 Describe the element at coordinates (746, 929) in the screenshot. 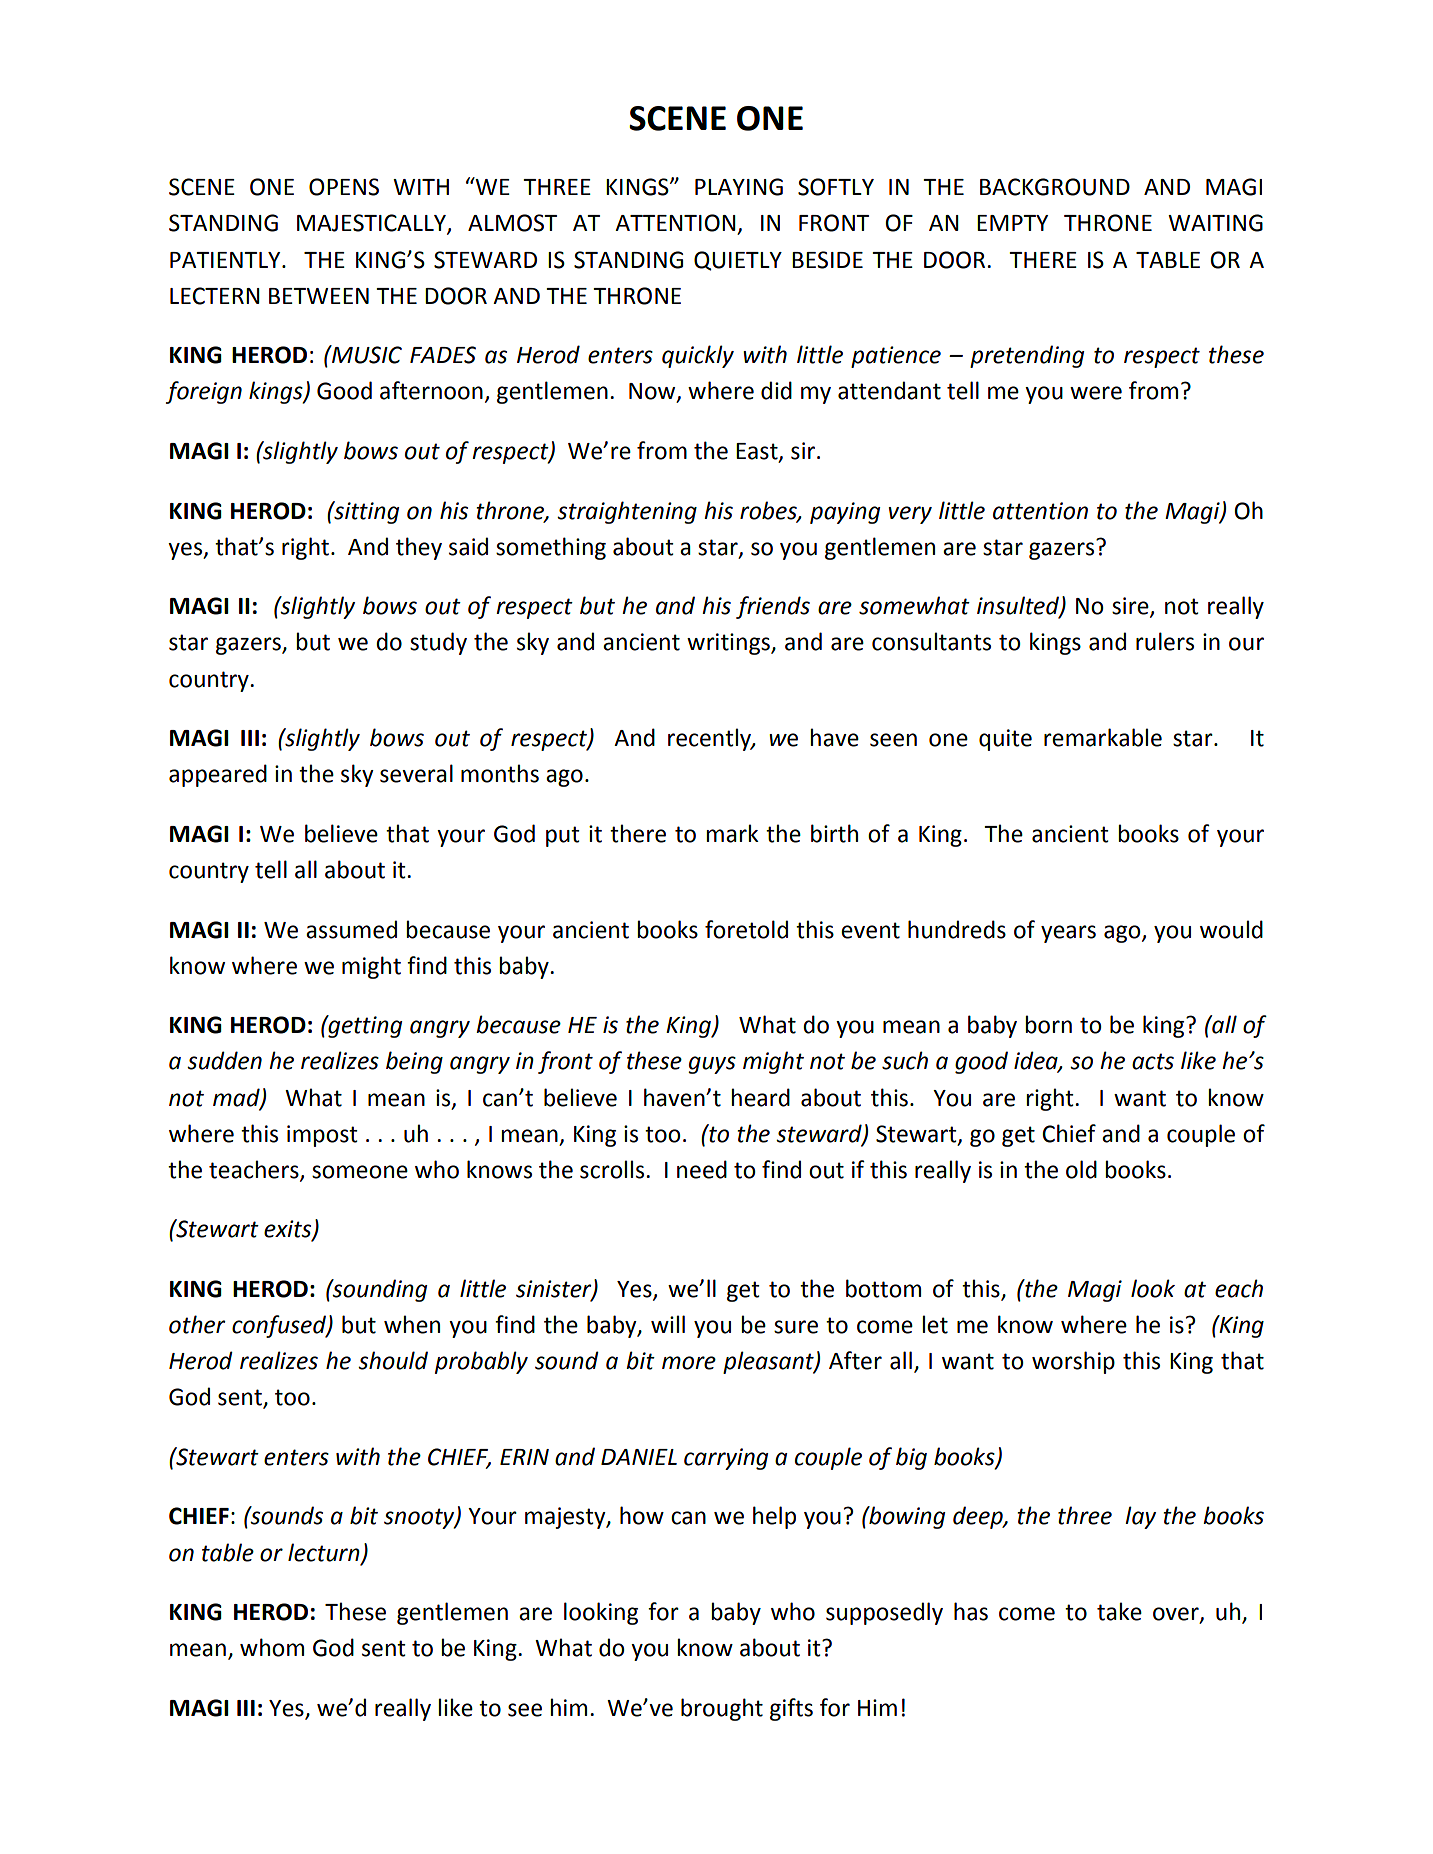

I see `foretold` at that location.
